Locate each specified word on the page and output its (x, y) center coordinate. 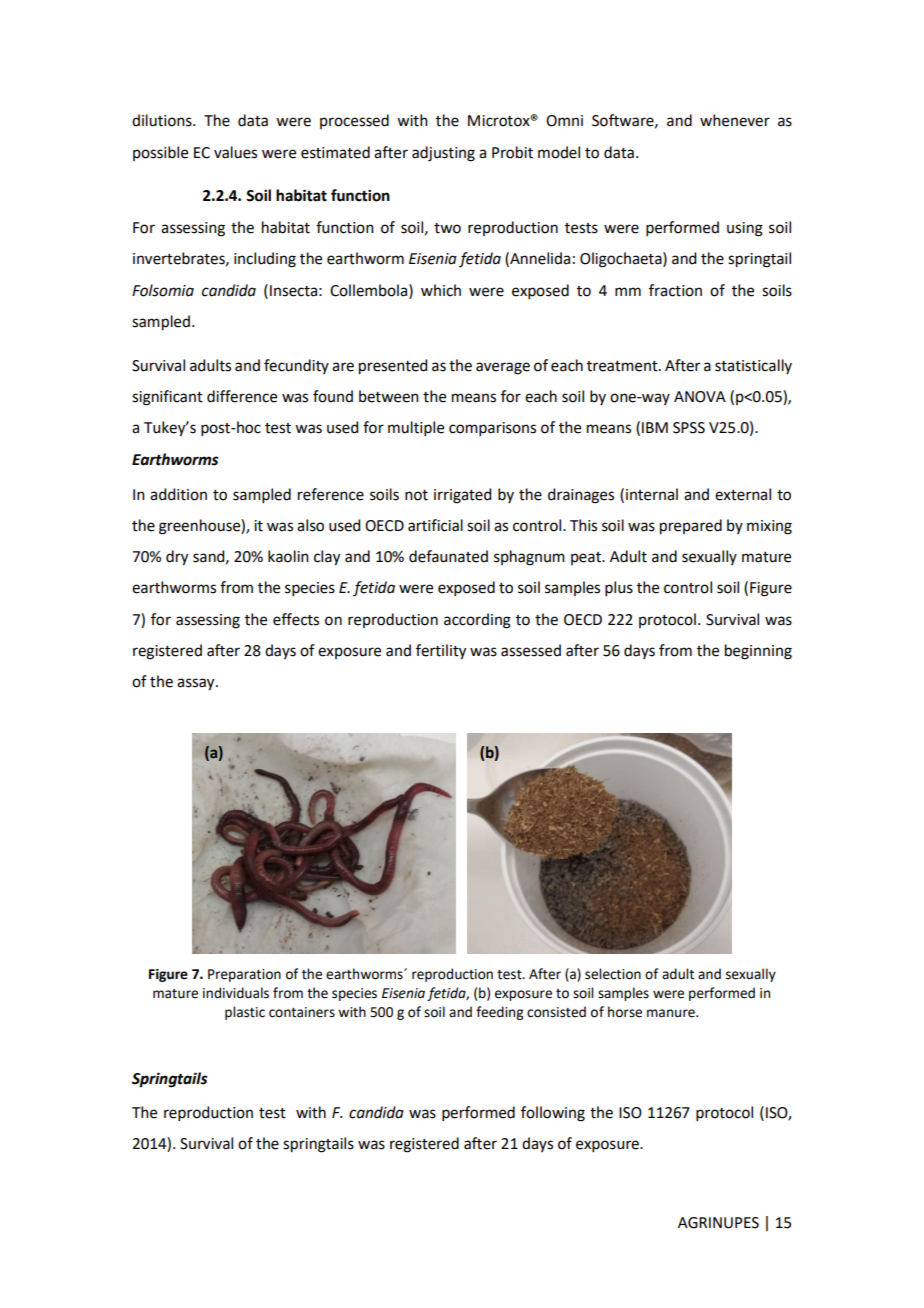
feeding (499, 1013)
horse (625, 1012)
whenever (735, 120)
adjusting (443, 154)
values (235, 152)
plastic (245, 1013)
